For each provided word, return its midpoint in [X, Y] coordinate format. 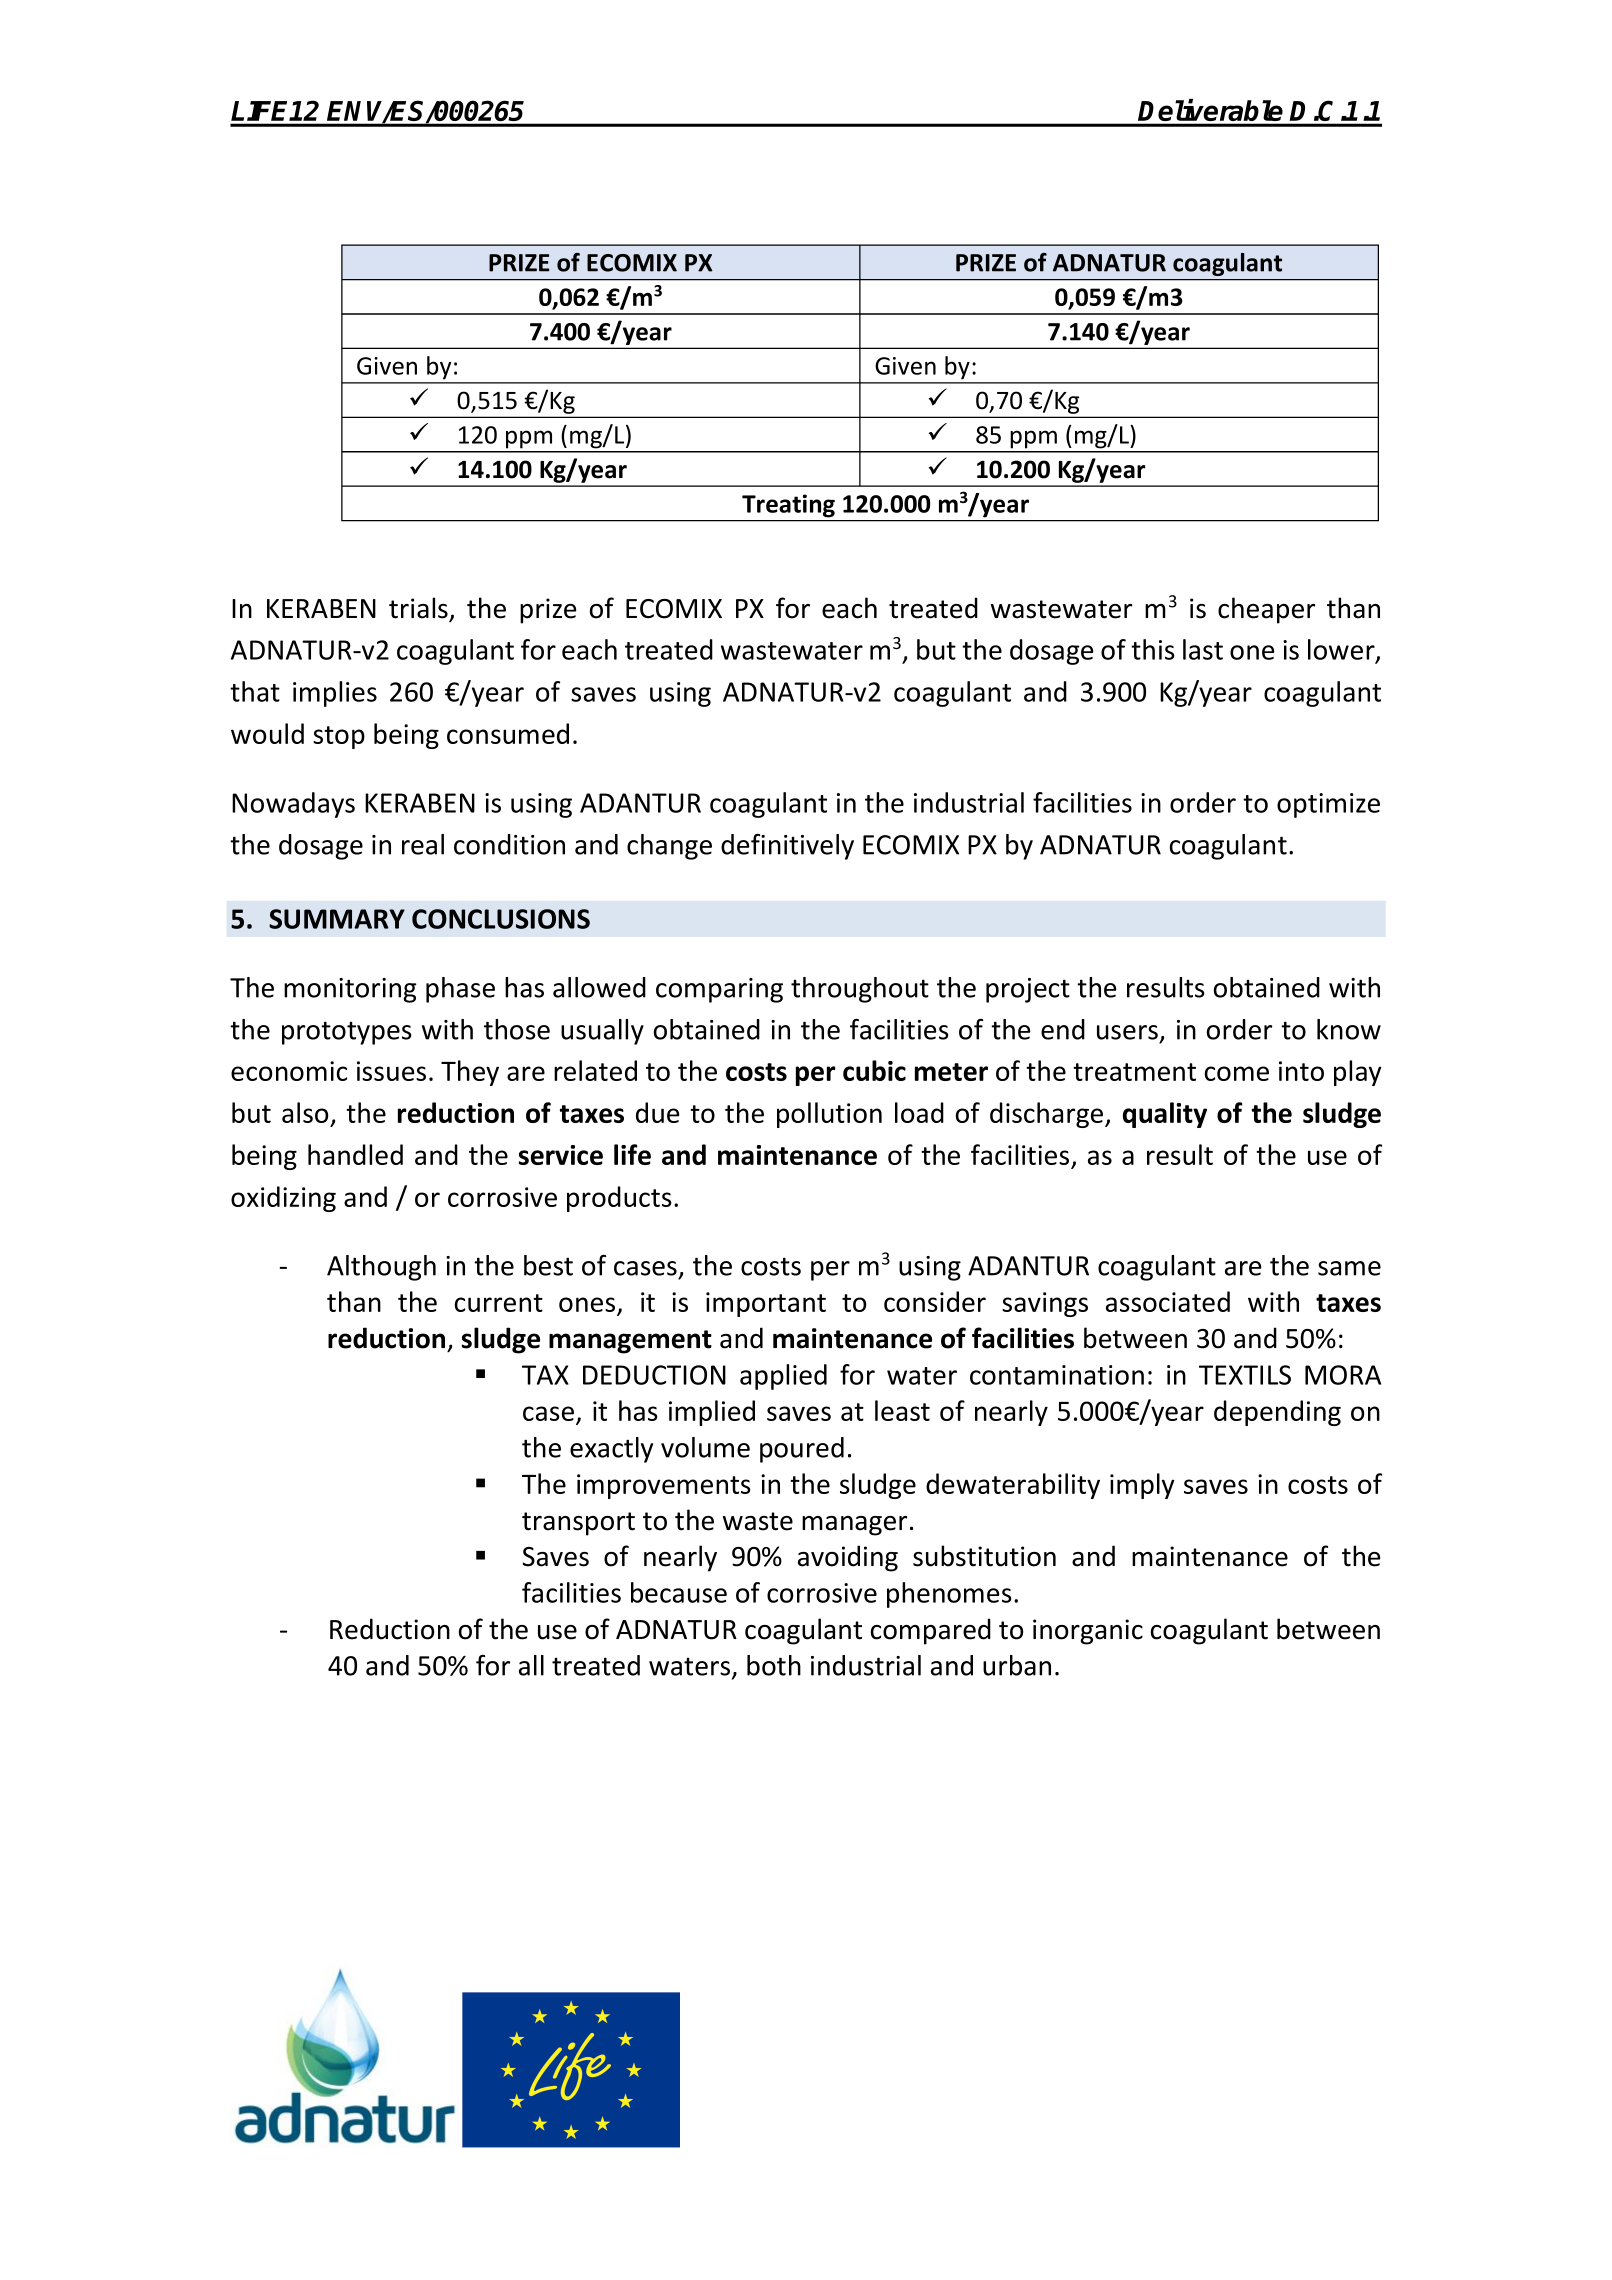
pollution [829, 1115]
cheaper [1266, 610]
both [774, 1665]
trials [419, 609]
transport [578, 1524]
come [1237, 1073]
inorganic [1088, 1632]
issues [391, 1071]
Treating [788, 505]
